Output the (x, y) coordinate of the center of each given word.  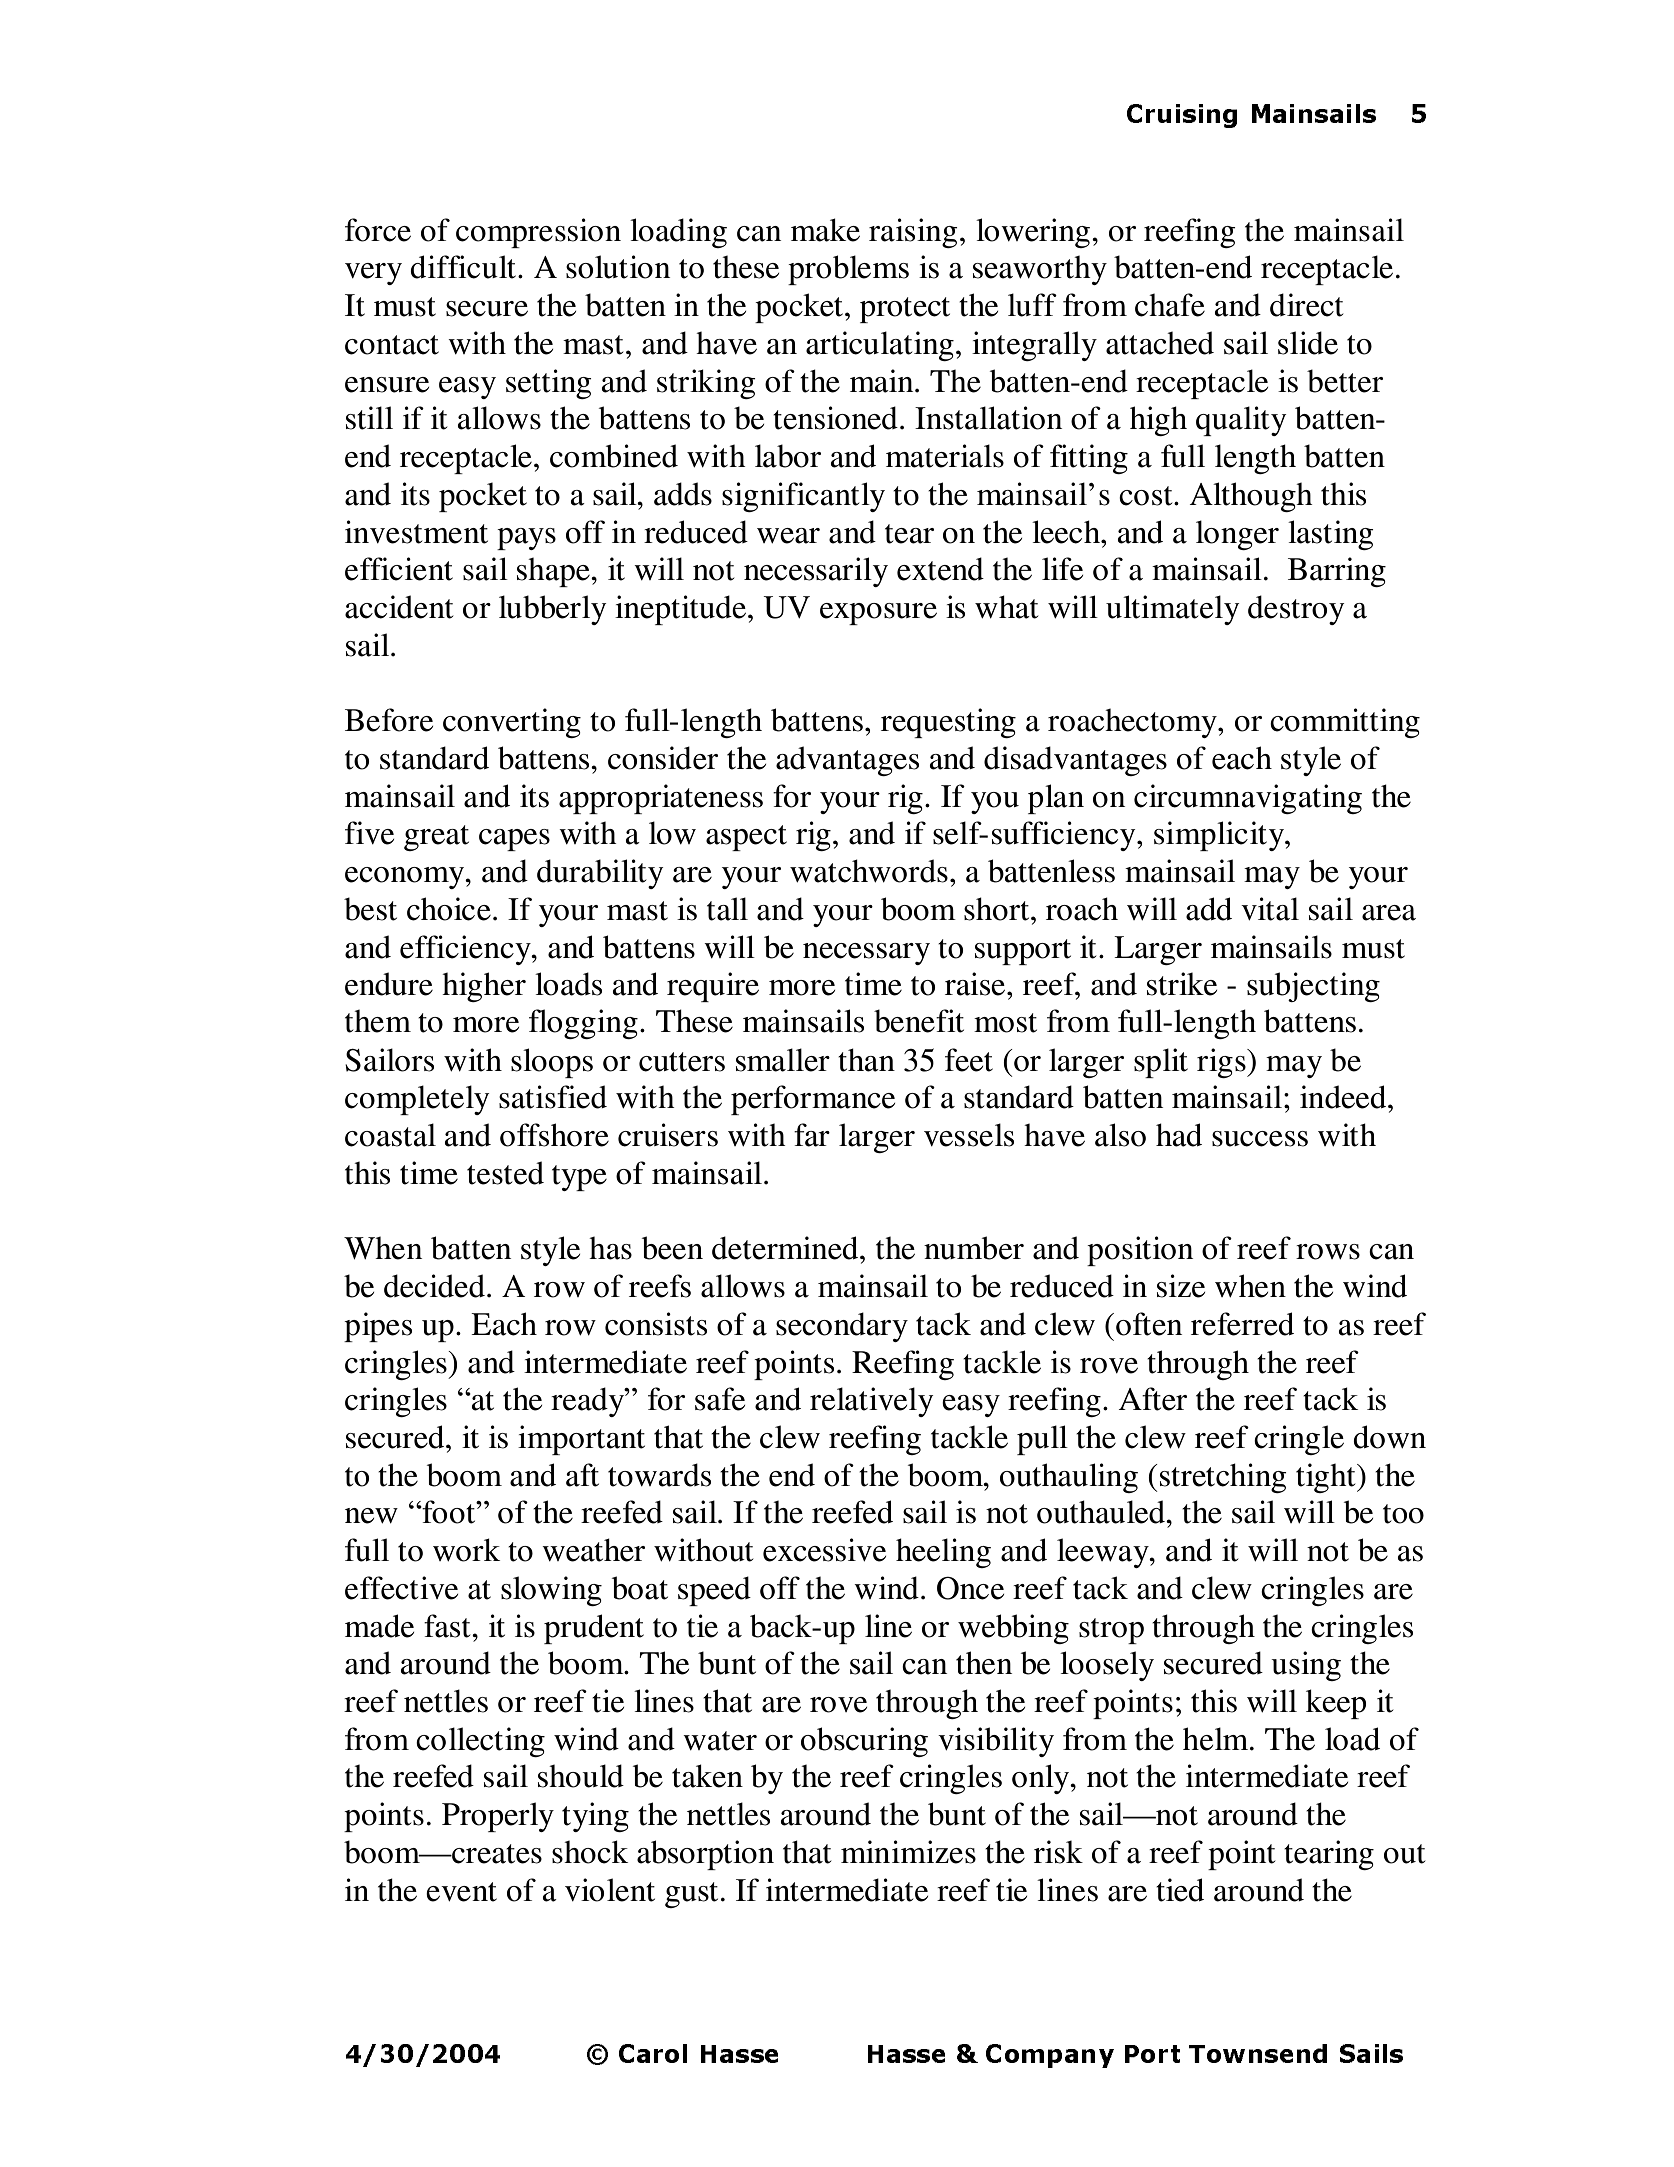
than (866, 1060)
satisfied (553, 1097)
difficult (463, 267)
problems (848, 270)
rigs (1222, 1063)
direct (1306, 305)
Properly (498, 1817)
